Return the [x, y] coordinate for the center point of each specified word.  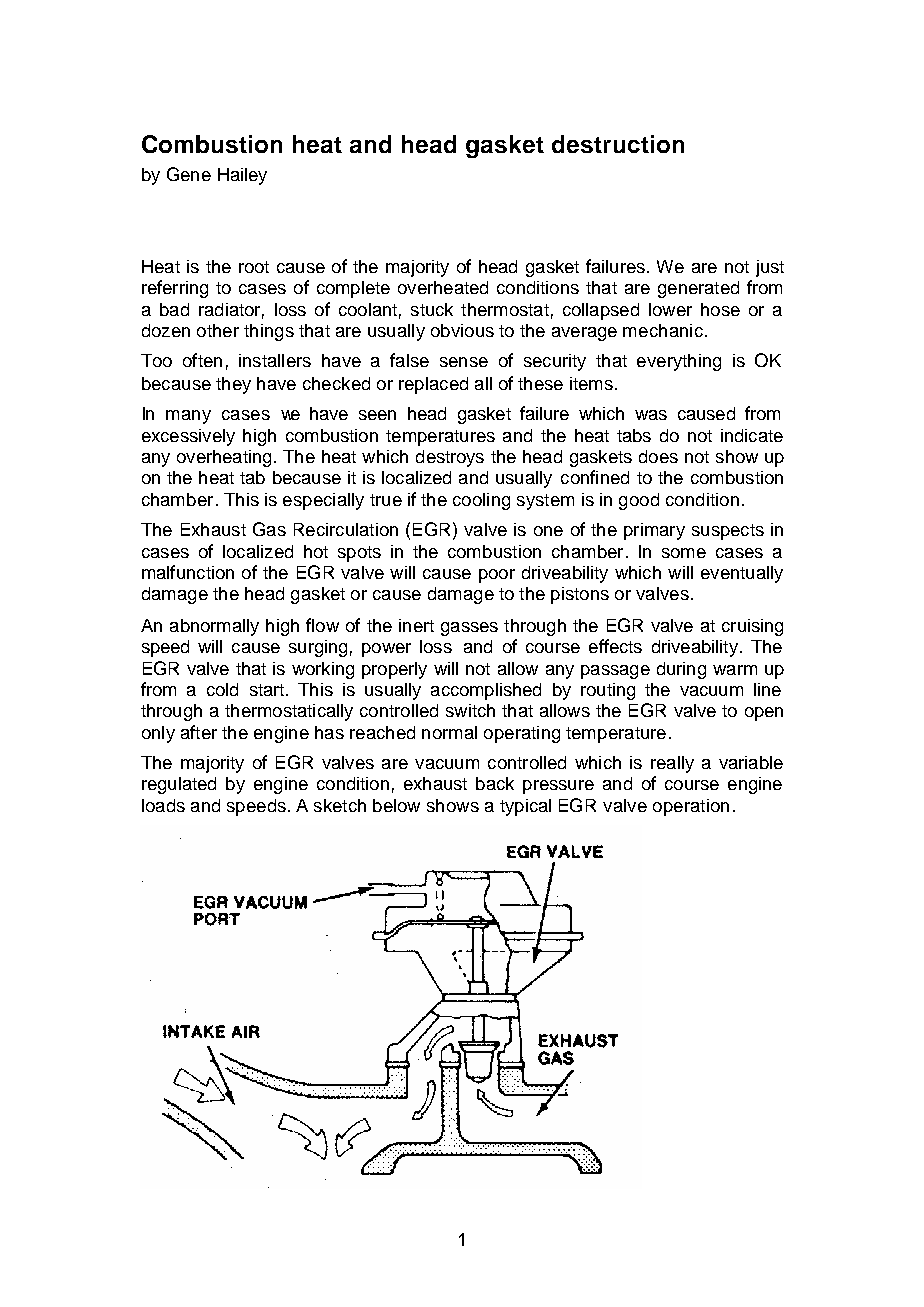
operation [691, 807]
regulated [179, 785]
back [495, 783]
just [770, 268]
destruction [618, 144]
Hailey [242, 176]
